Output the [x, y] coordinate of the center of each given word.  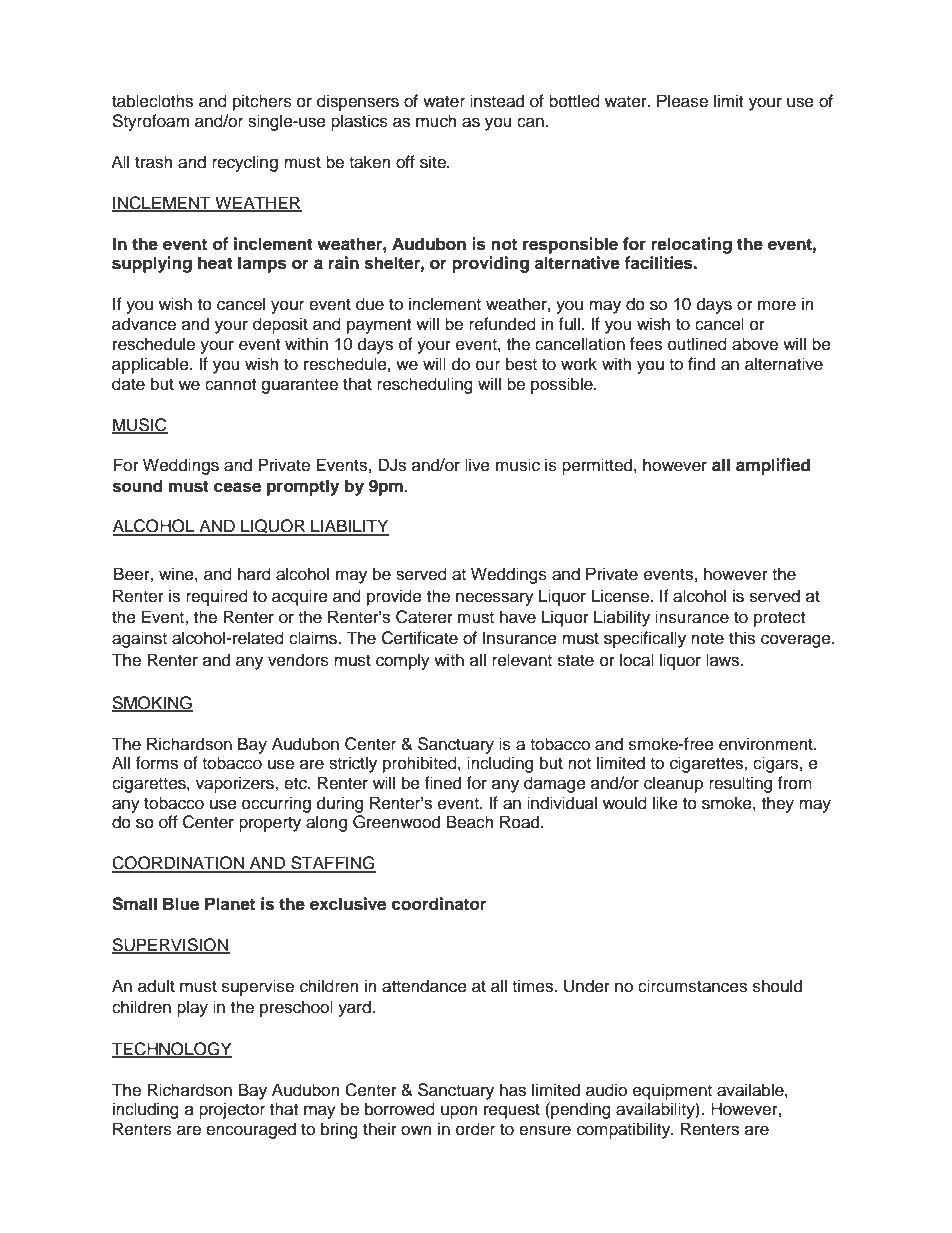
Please [682, 101]
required [217, 597]
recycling [245, 163]
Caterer [424, 617]
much [436, 121]
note [707, 639]
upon [459, 1112]
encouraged [251, 1130]
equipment [672, 1091]
